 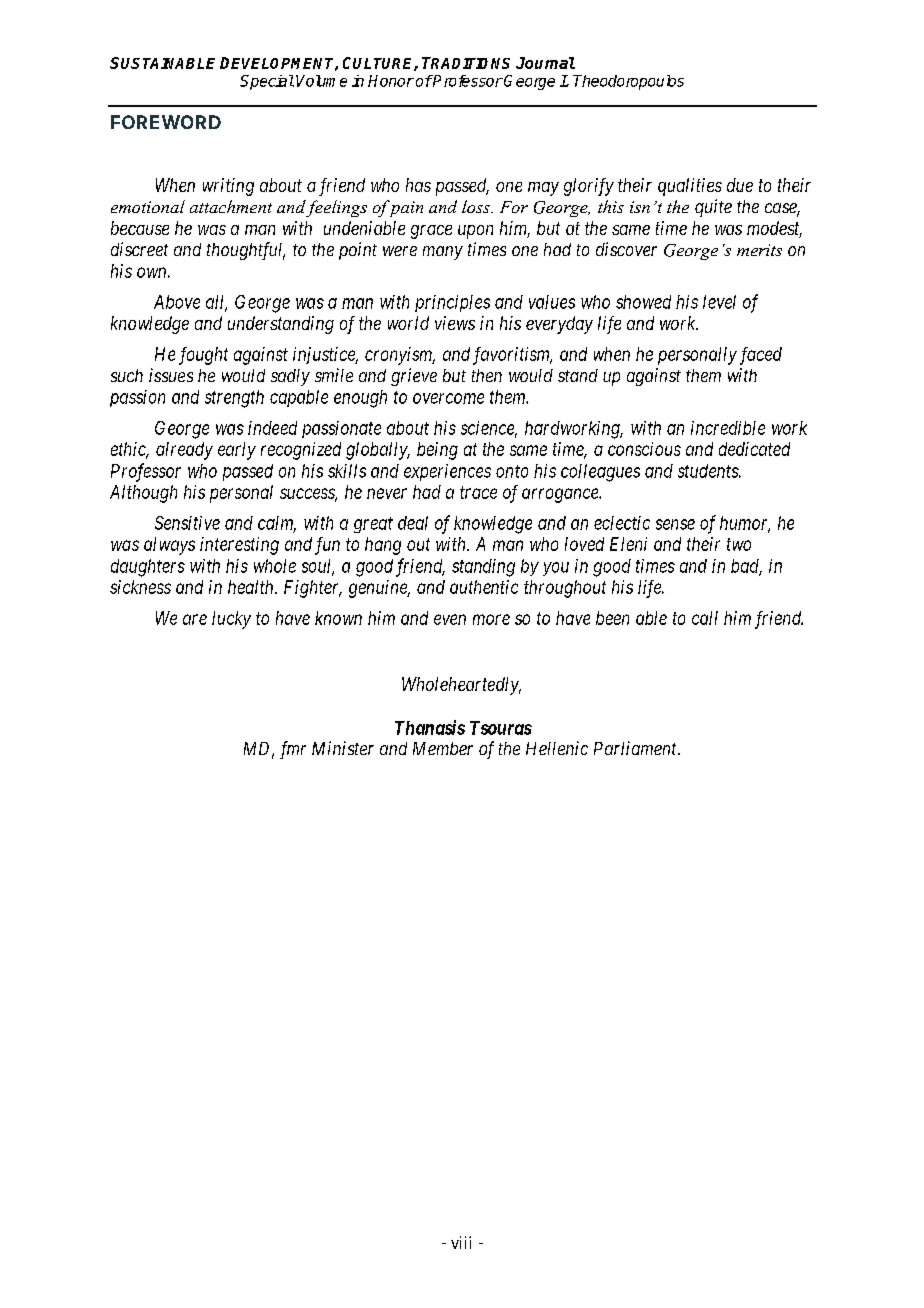 What do you see at coordinates (636, 748) in the screenshot?
I see `Parliament` at bounding box center [636, 748].
